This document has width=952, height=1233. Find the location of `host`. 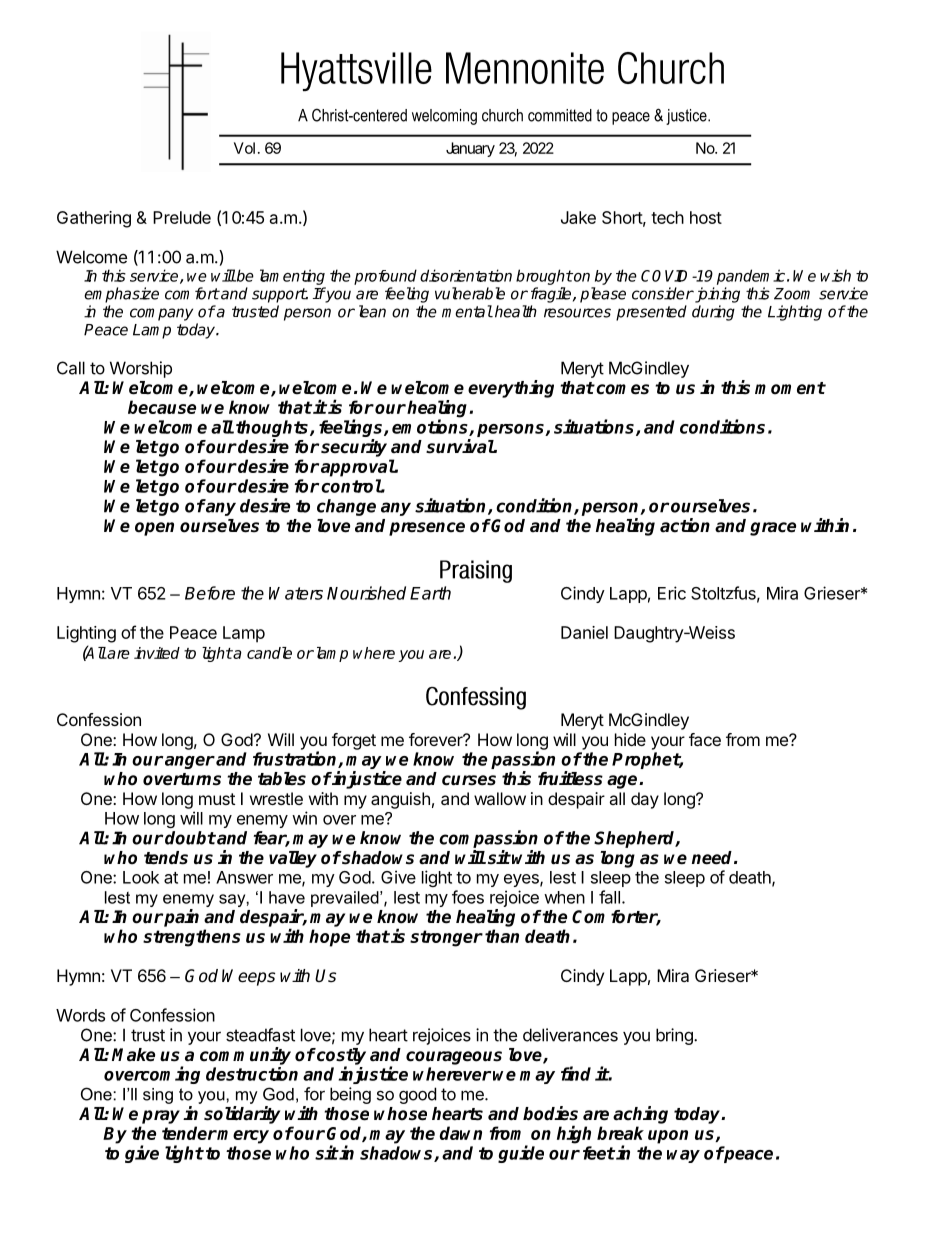

host is located at coordinates (706, 217).
